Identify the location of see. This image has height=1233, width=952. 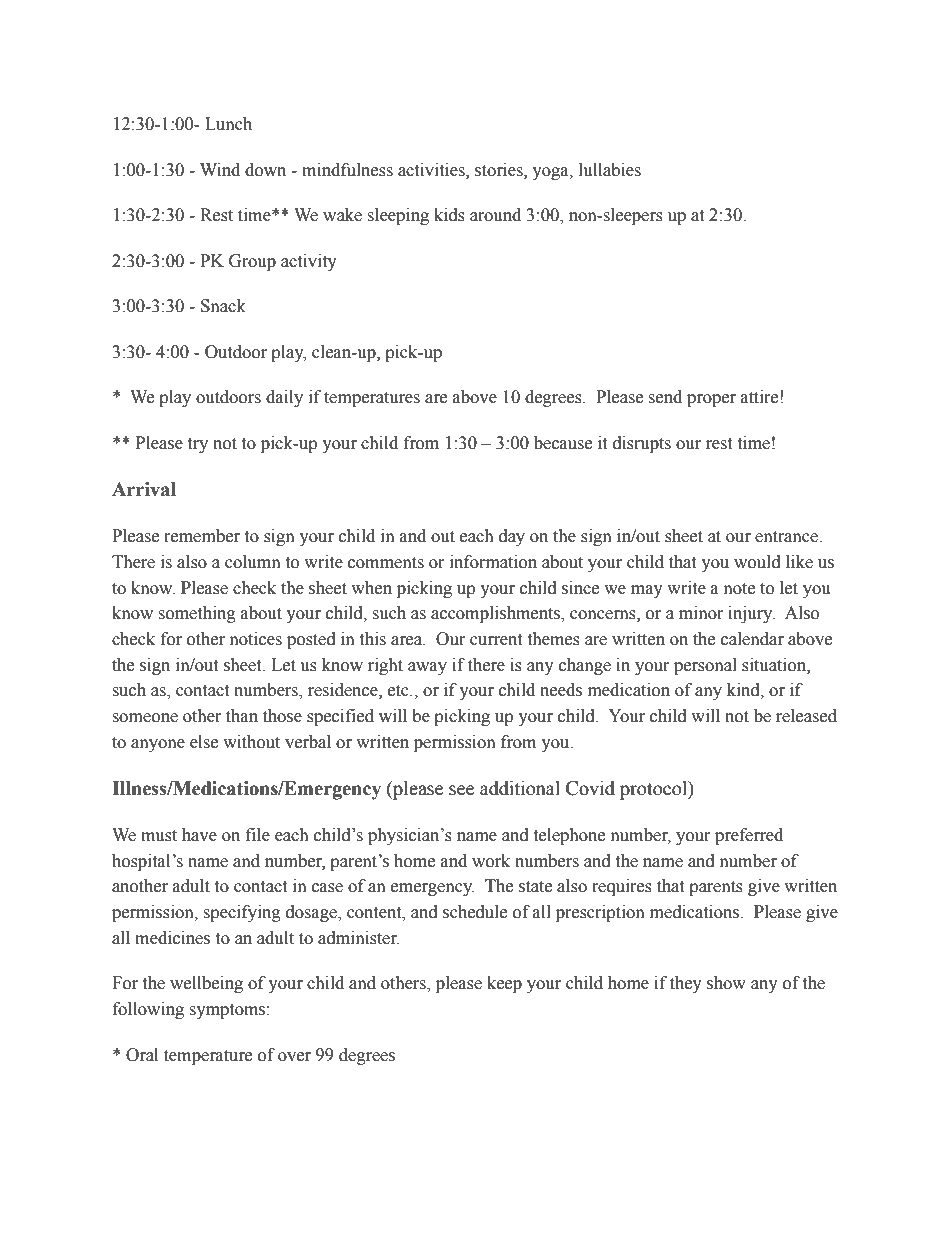
(461, 790).
